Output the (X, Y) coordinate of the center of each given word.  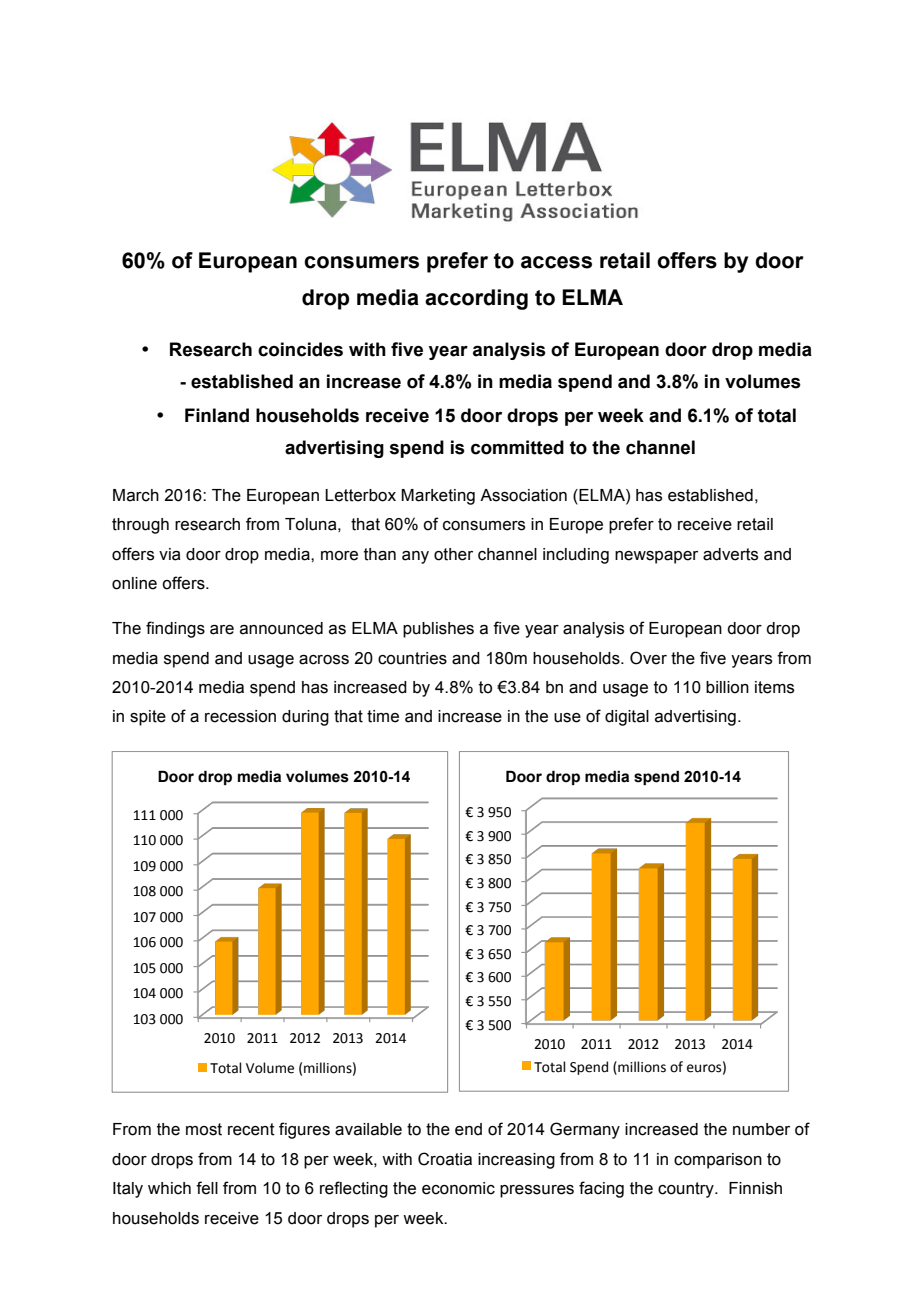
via (170, 554)
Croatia (445, 1159)
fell (207, 1188)
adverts (730, 554)
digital (627, 718)
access (556, 262)
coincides (300, 349)
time (383, 716)
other (453, 554)
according (476, 299)
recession (240, 716)
